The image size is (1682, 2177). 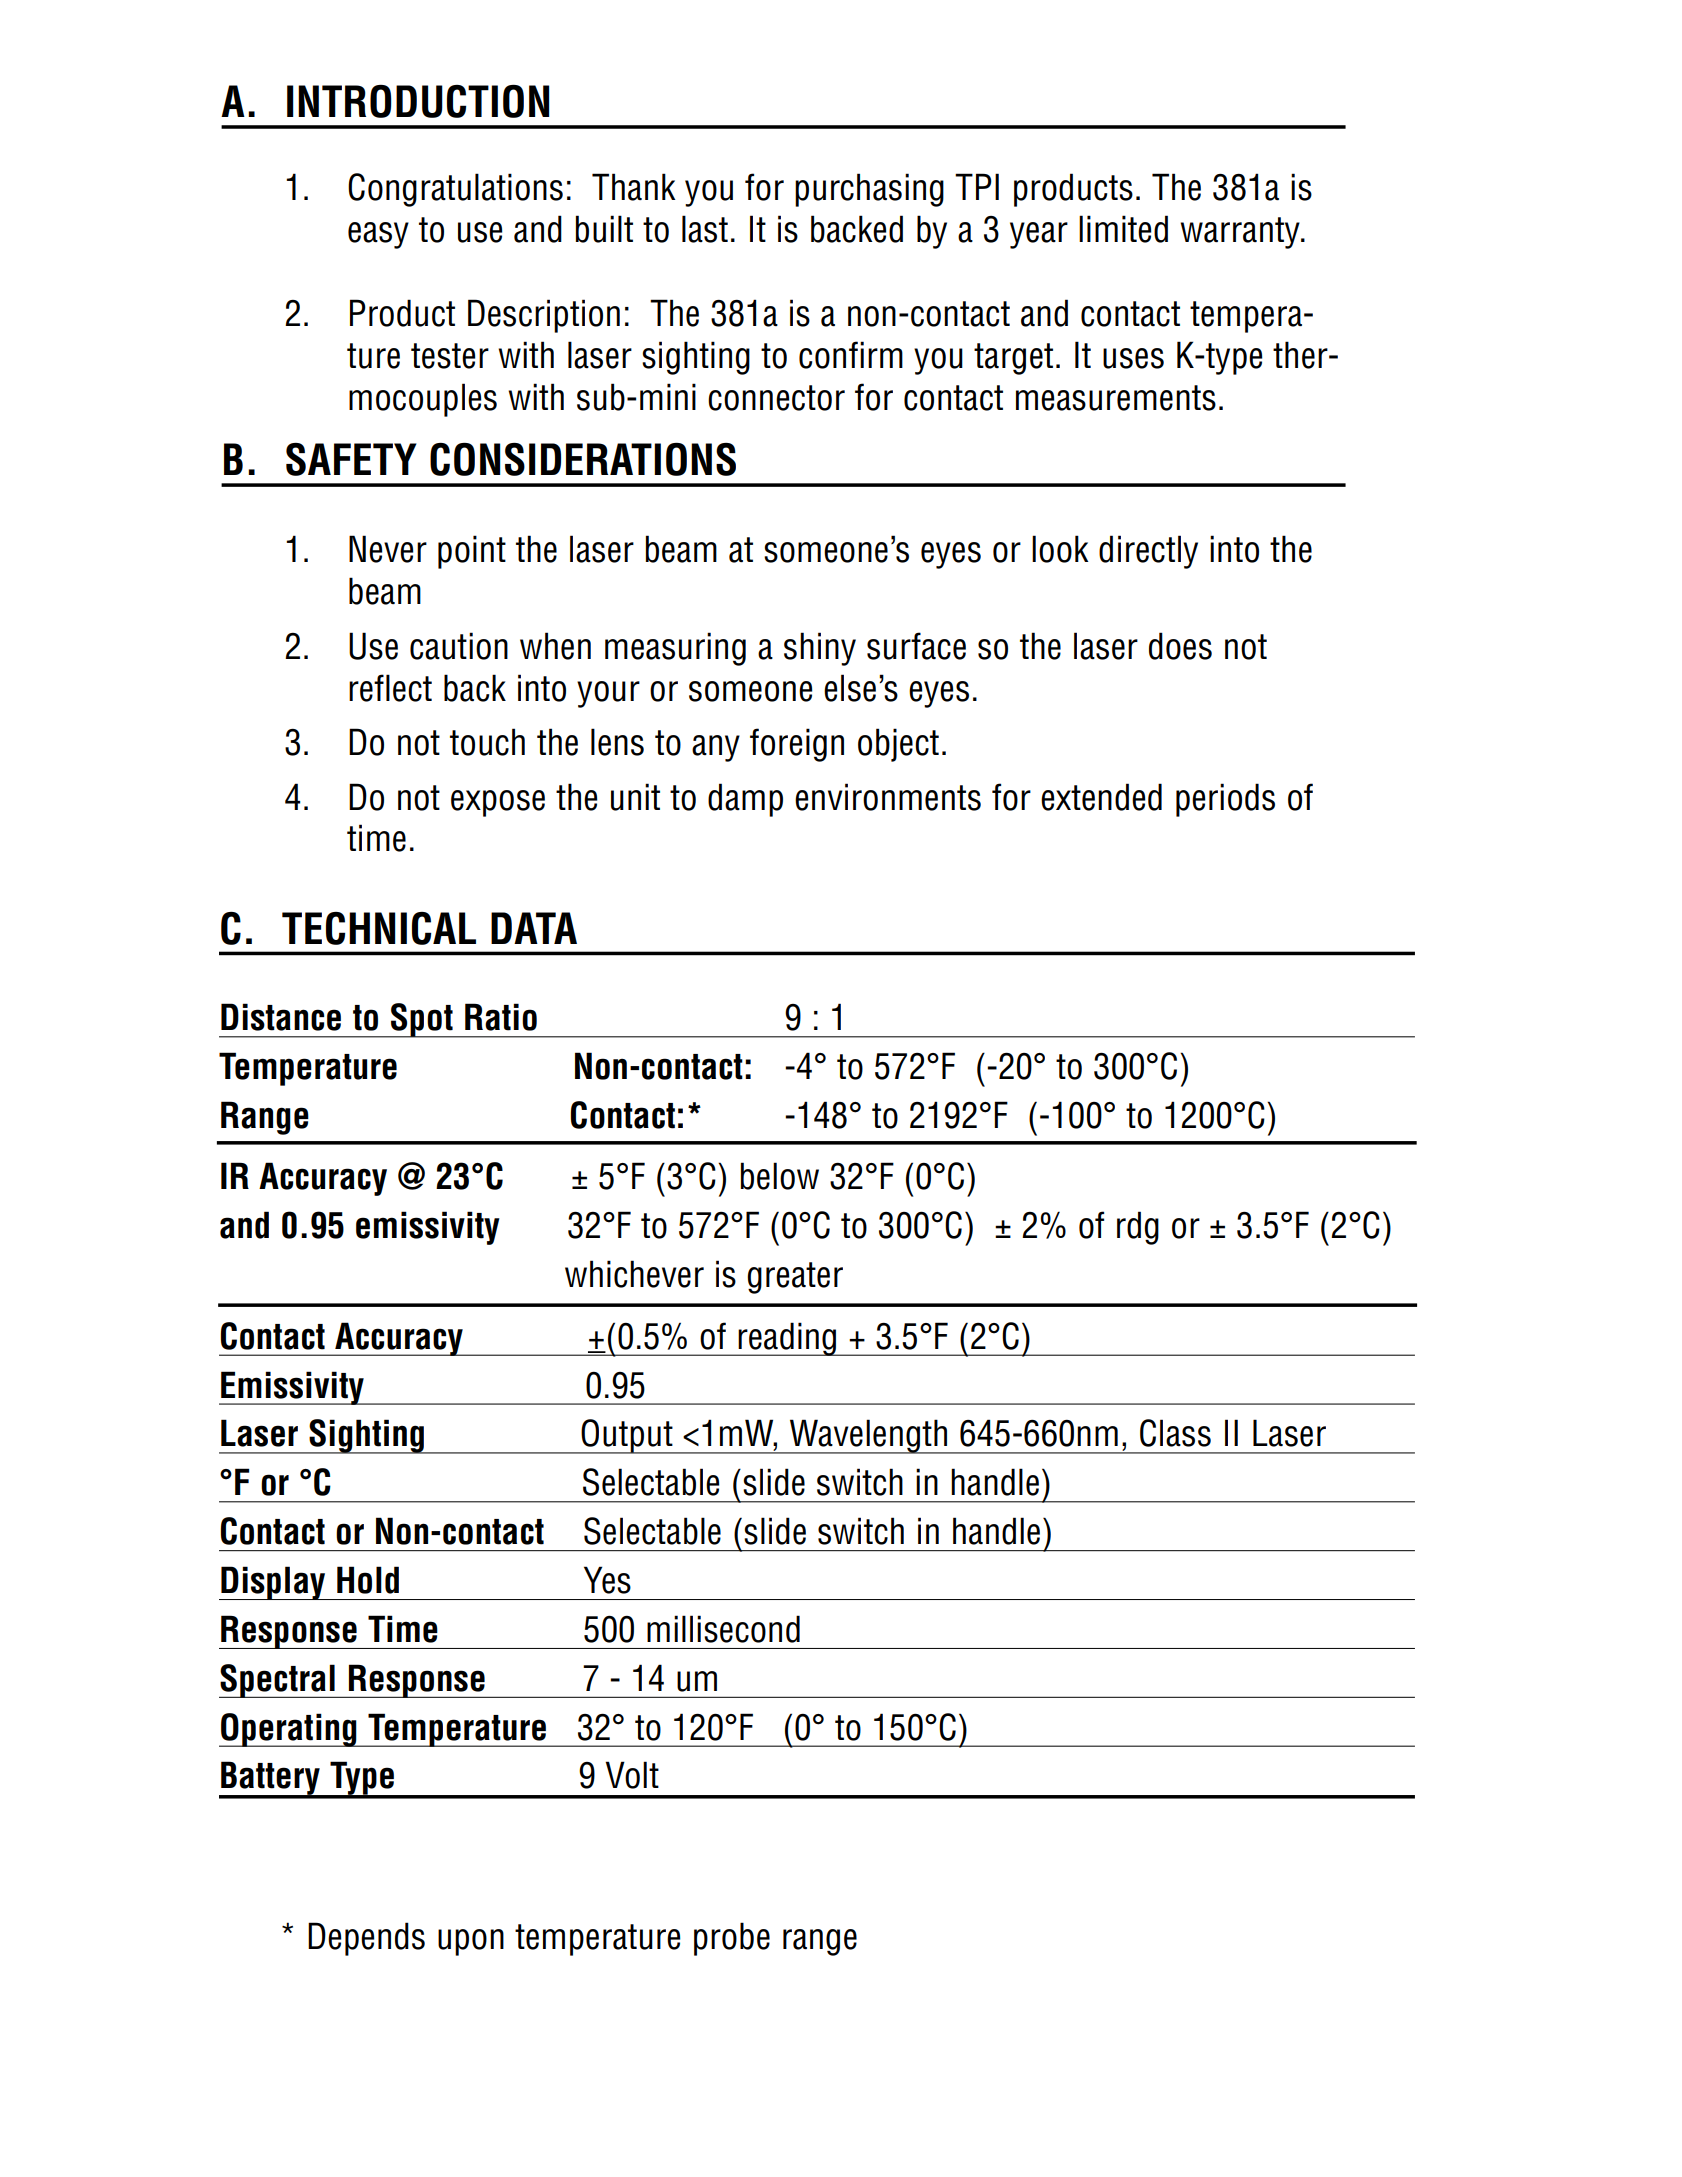 I want to click on Depends, so click(x=366, y=1939).
